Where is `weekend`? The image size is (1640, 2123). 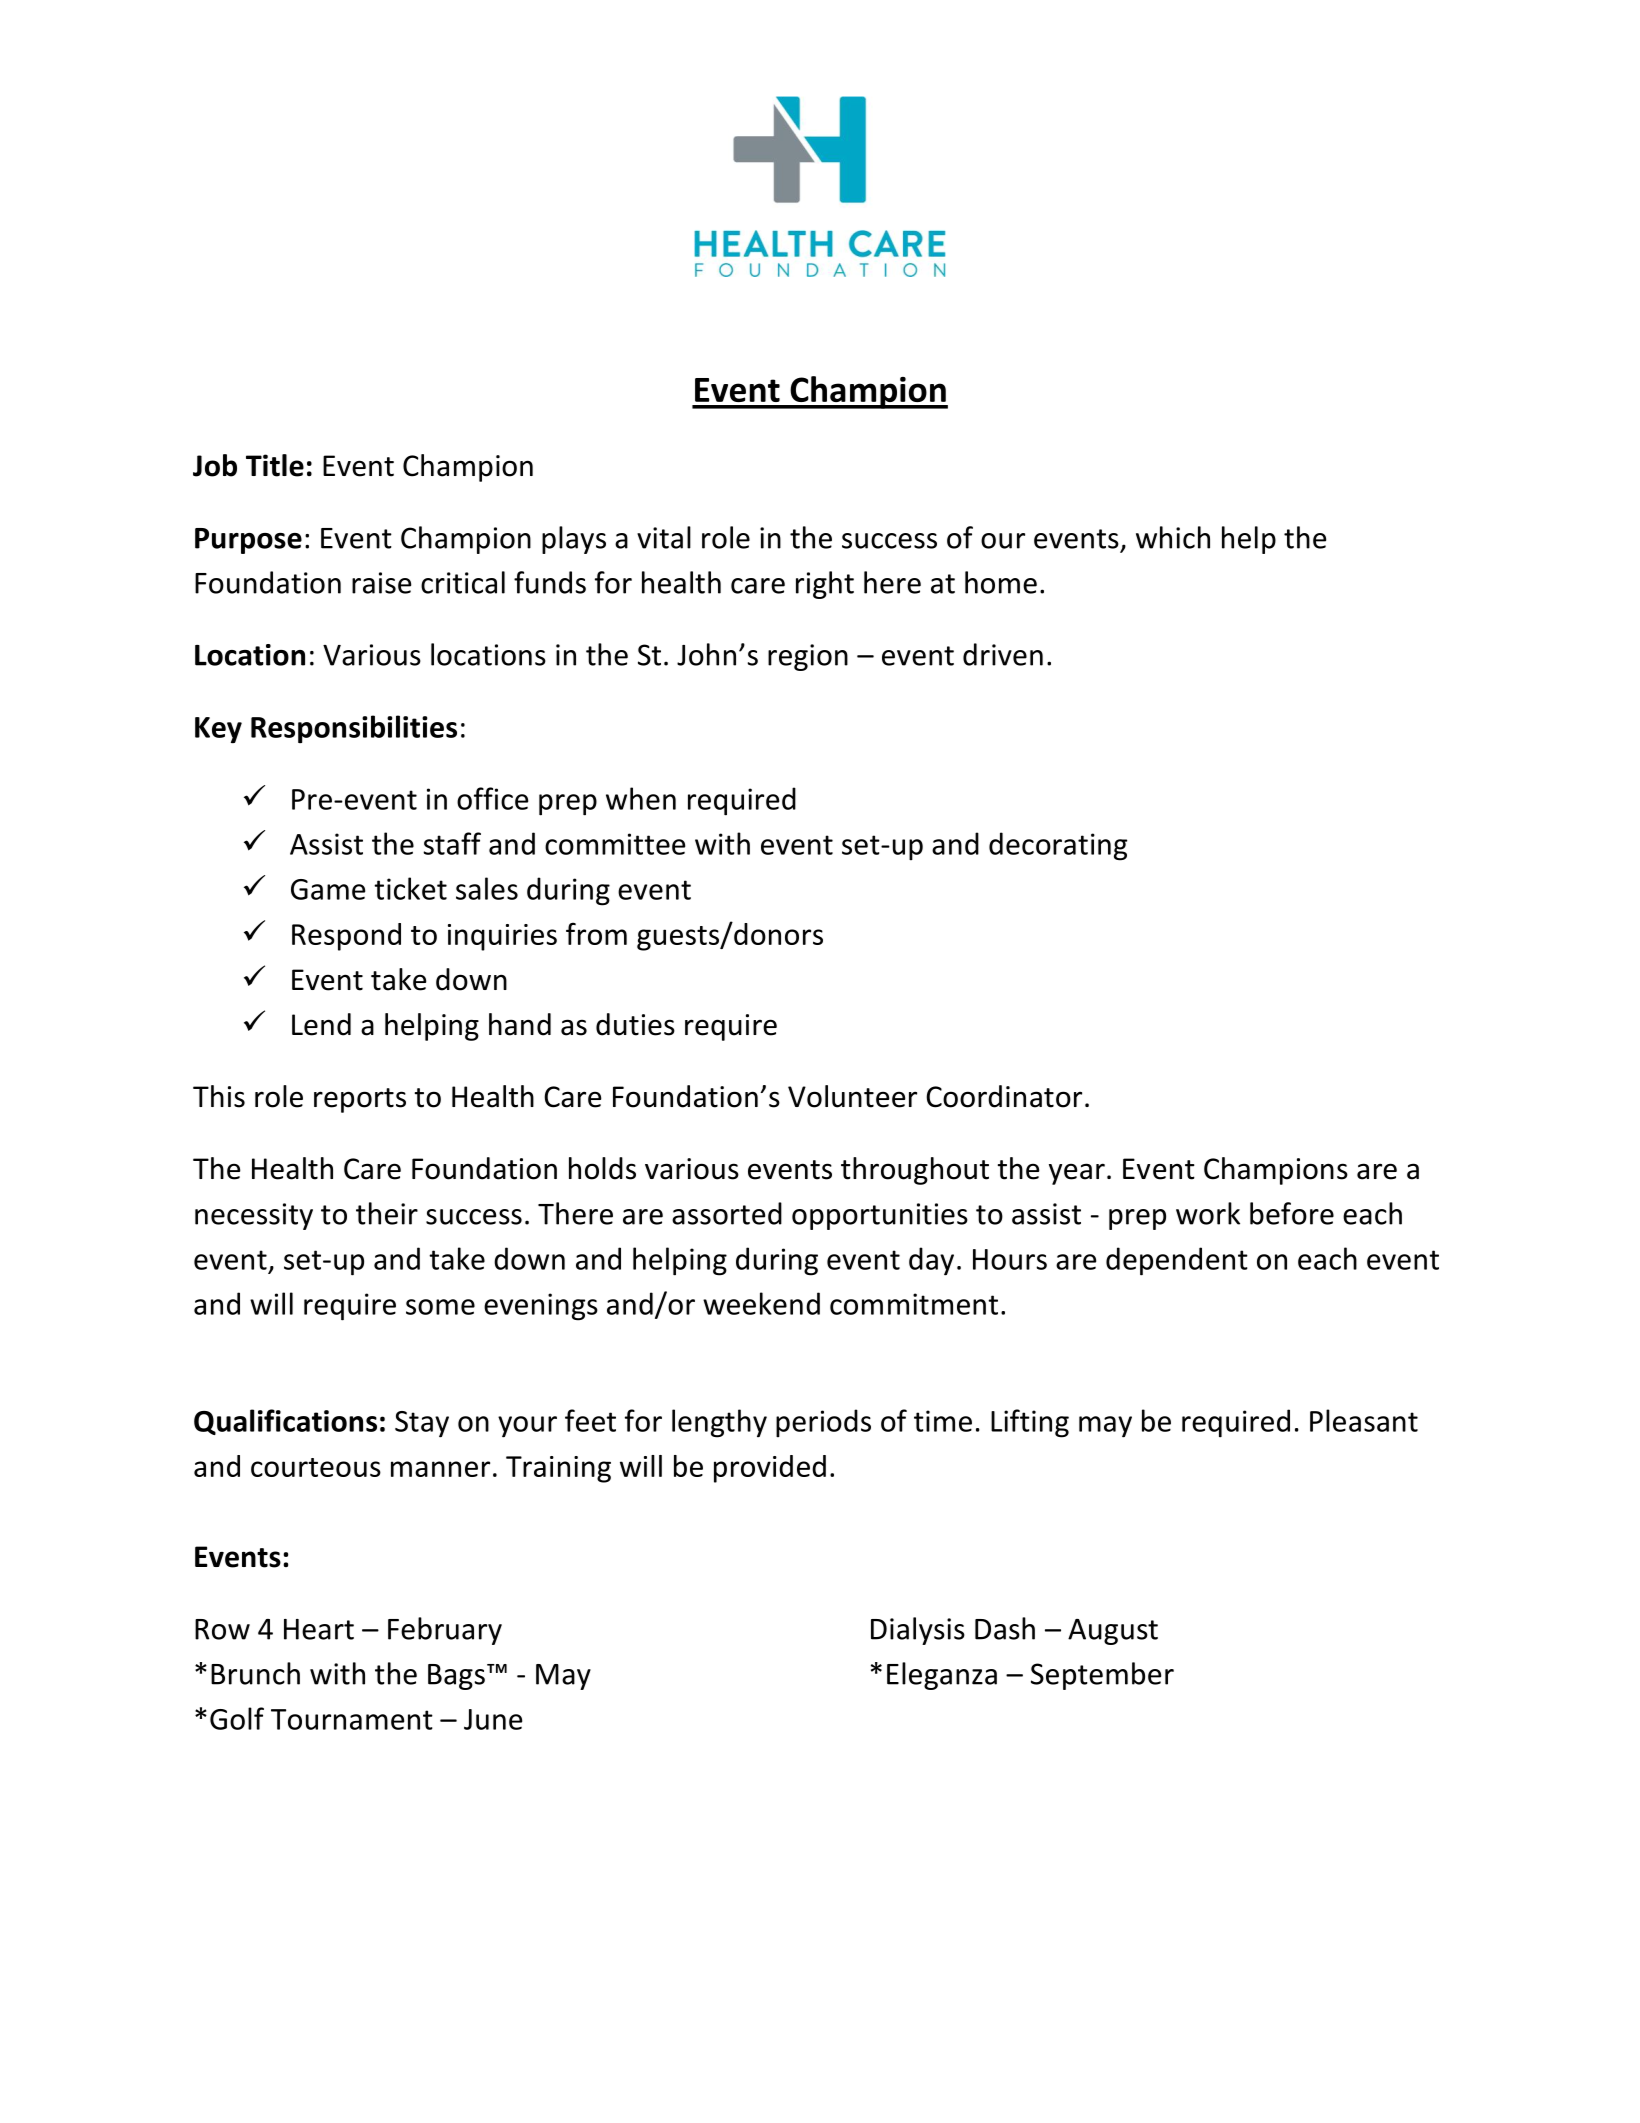 weekend is located at coordinates (761, 1303).
